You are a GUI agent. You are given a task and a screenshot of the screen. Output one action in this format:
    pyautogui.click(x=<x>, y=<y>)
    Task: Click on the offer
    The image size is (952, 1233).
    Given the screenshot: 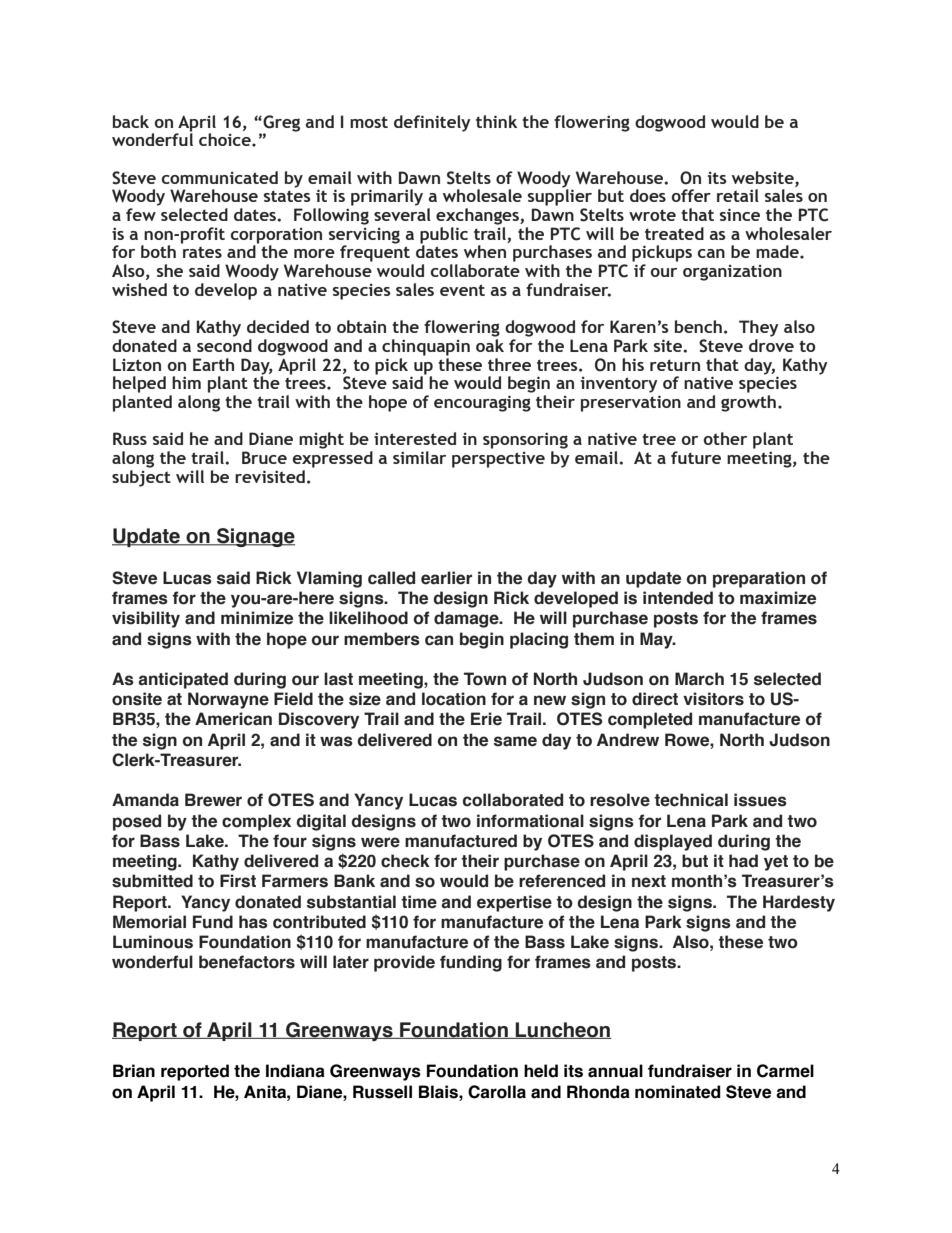 What is the action you would take?
    pyautogui.click(x=691, y=195)
